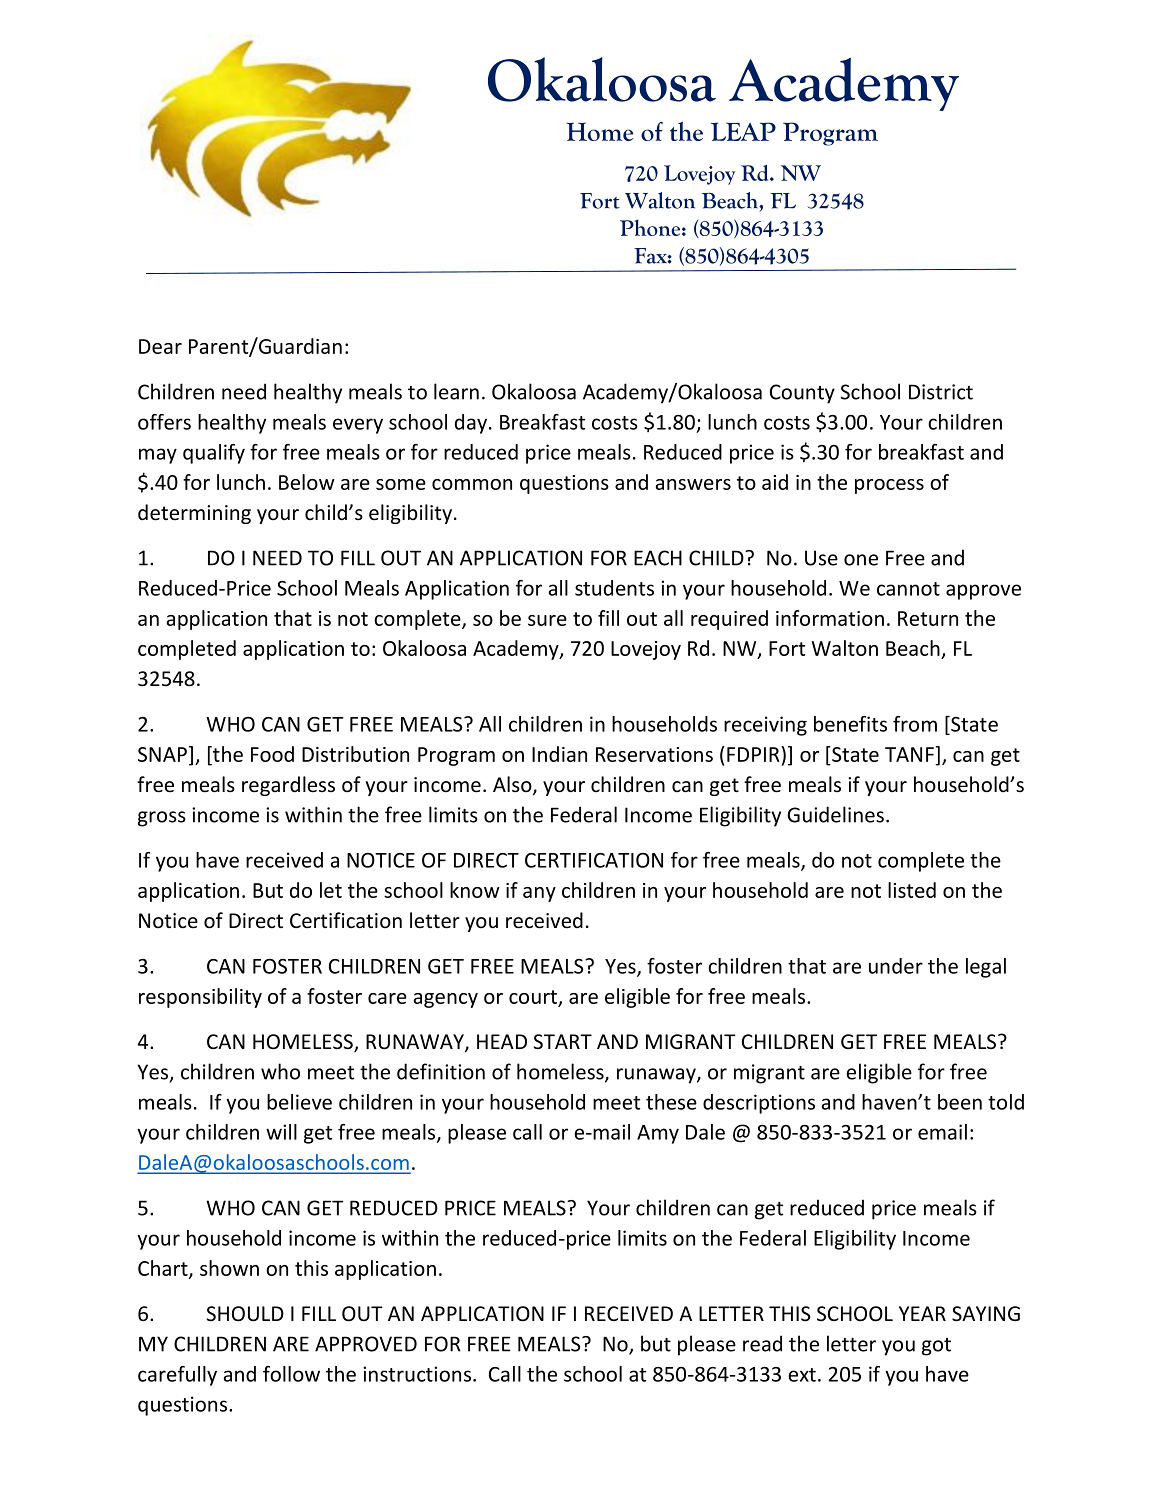  Describe the element at coordinates (200, 998) in the document. I see `responsibility` at that location.
